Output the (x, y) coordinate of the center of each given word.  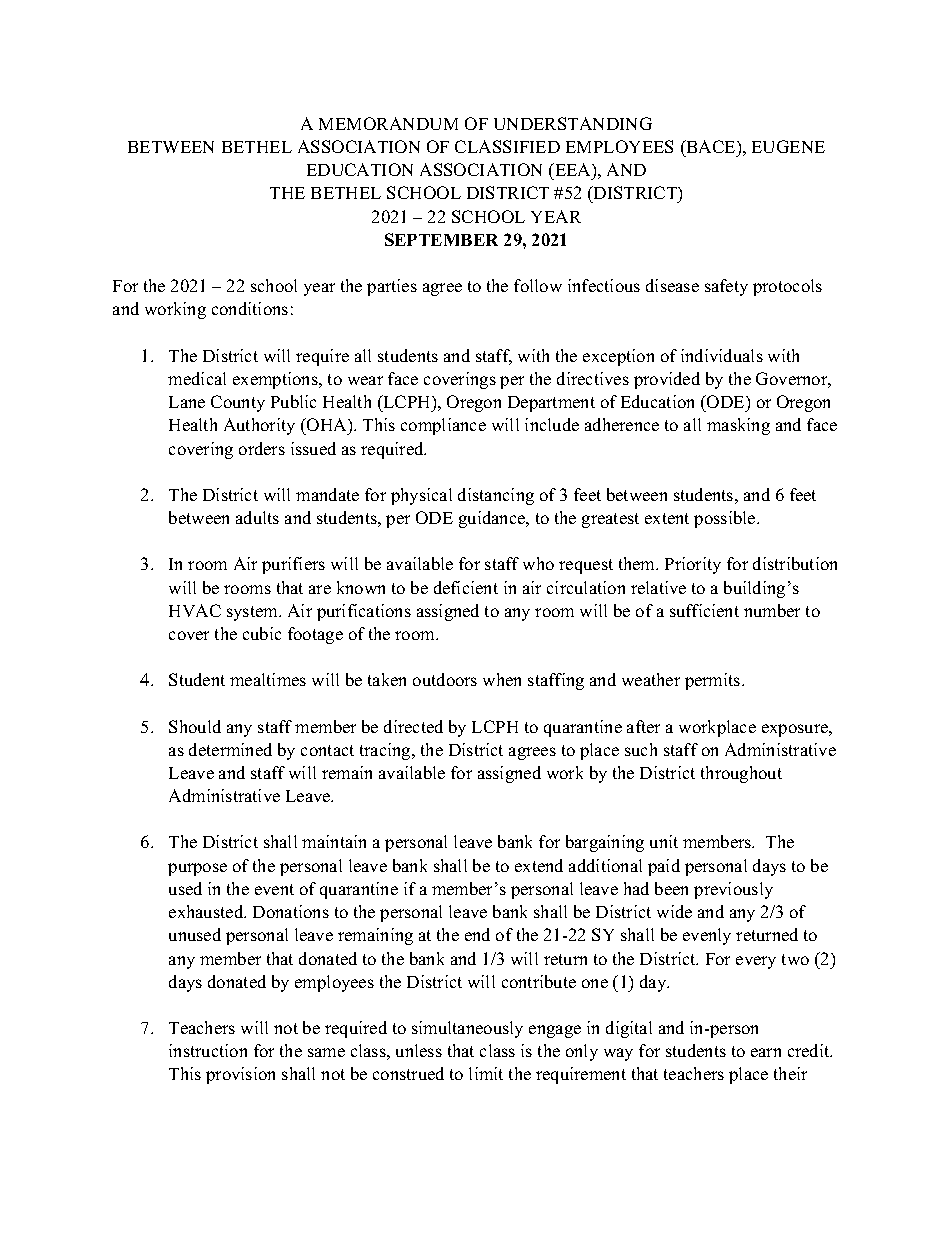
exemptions (276, 380)
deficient (466, 587)
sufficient (704, 610)
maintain (334, 841)
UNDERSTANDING (573, 123)
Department (551, 404)
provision (240, 1075)
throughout (741, 774)
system (254, 613)
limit (486, 1073)
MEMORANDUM (388, 123)
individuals (722, 355)
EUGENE (788, 146)
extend (539, 865)
